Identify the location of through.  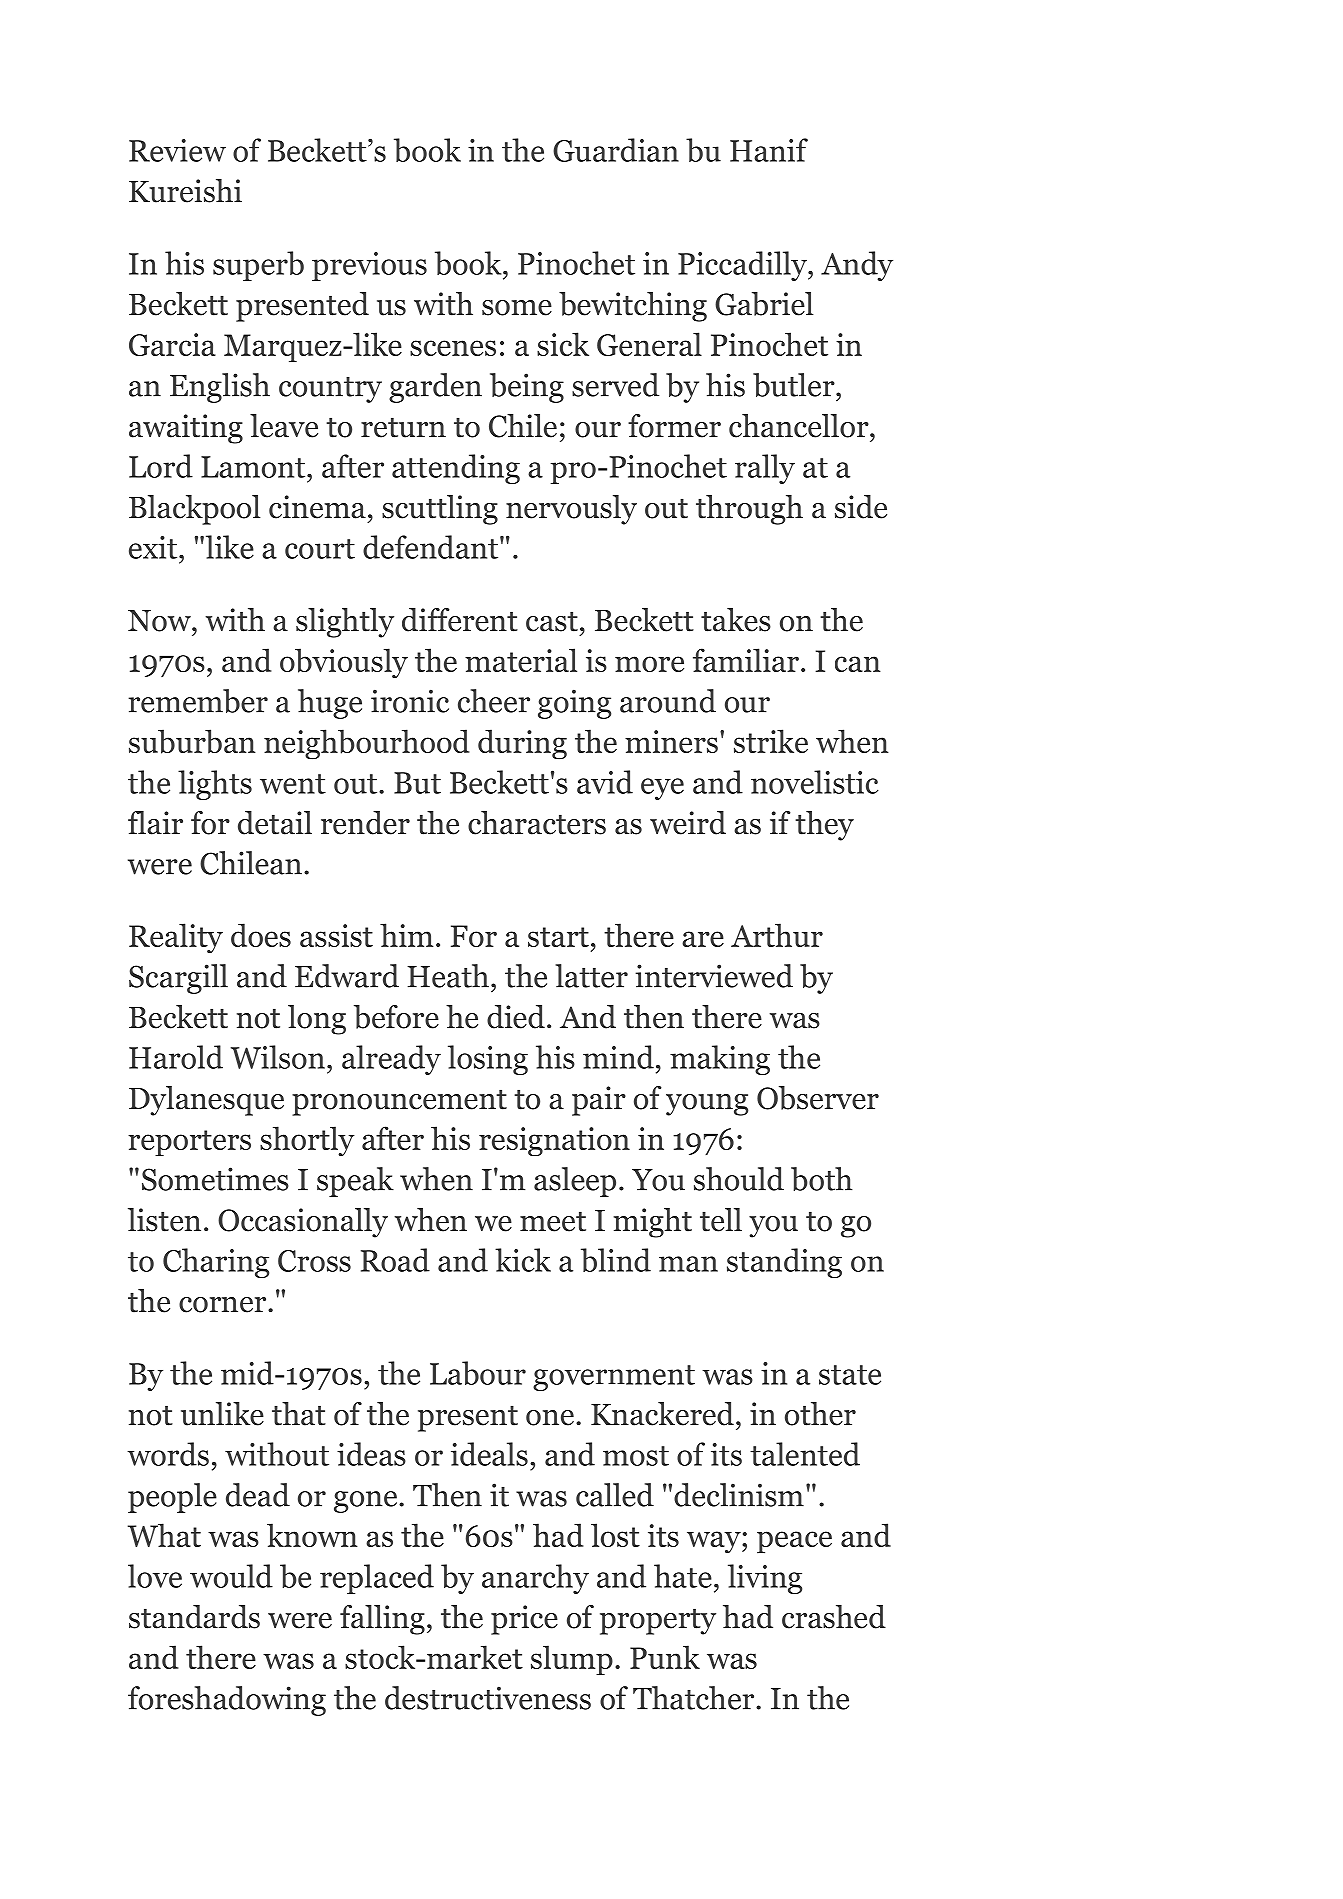
(749, 510).
